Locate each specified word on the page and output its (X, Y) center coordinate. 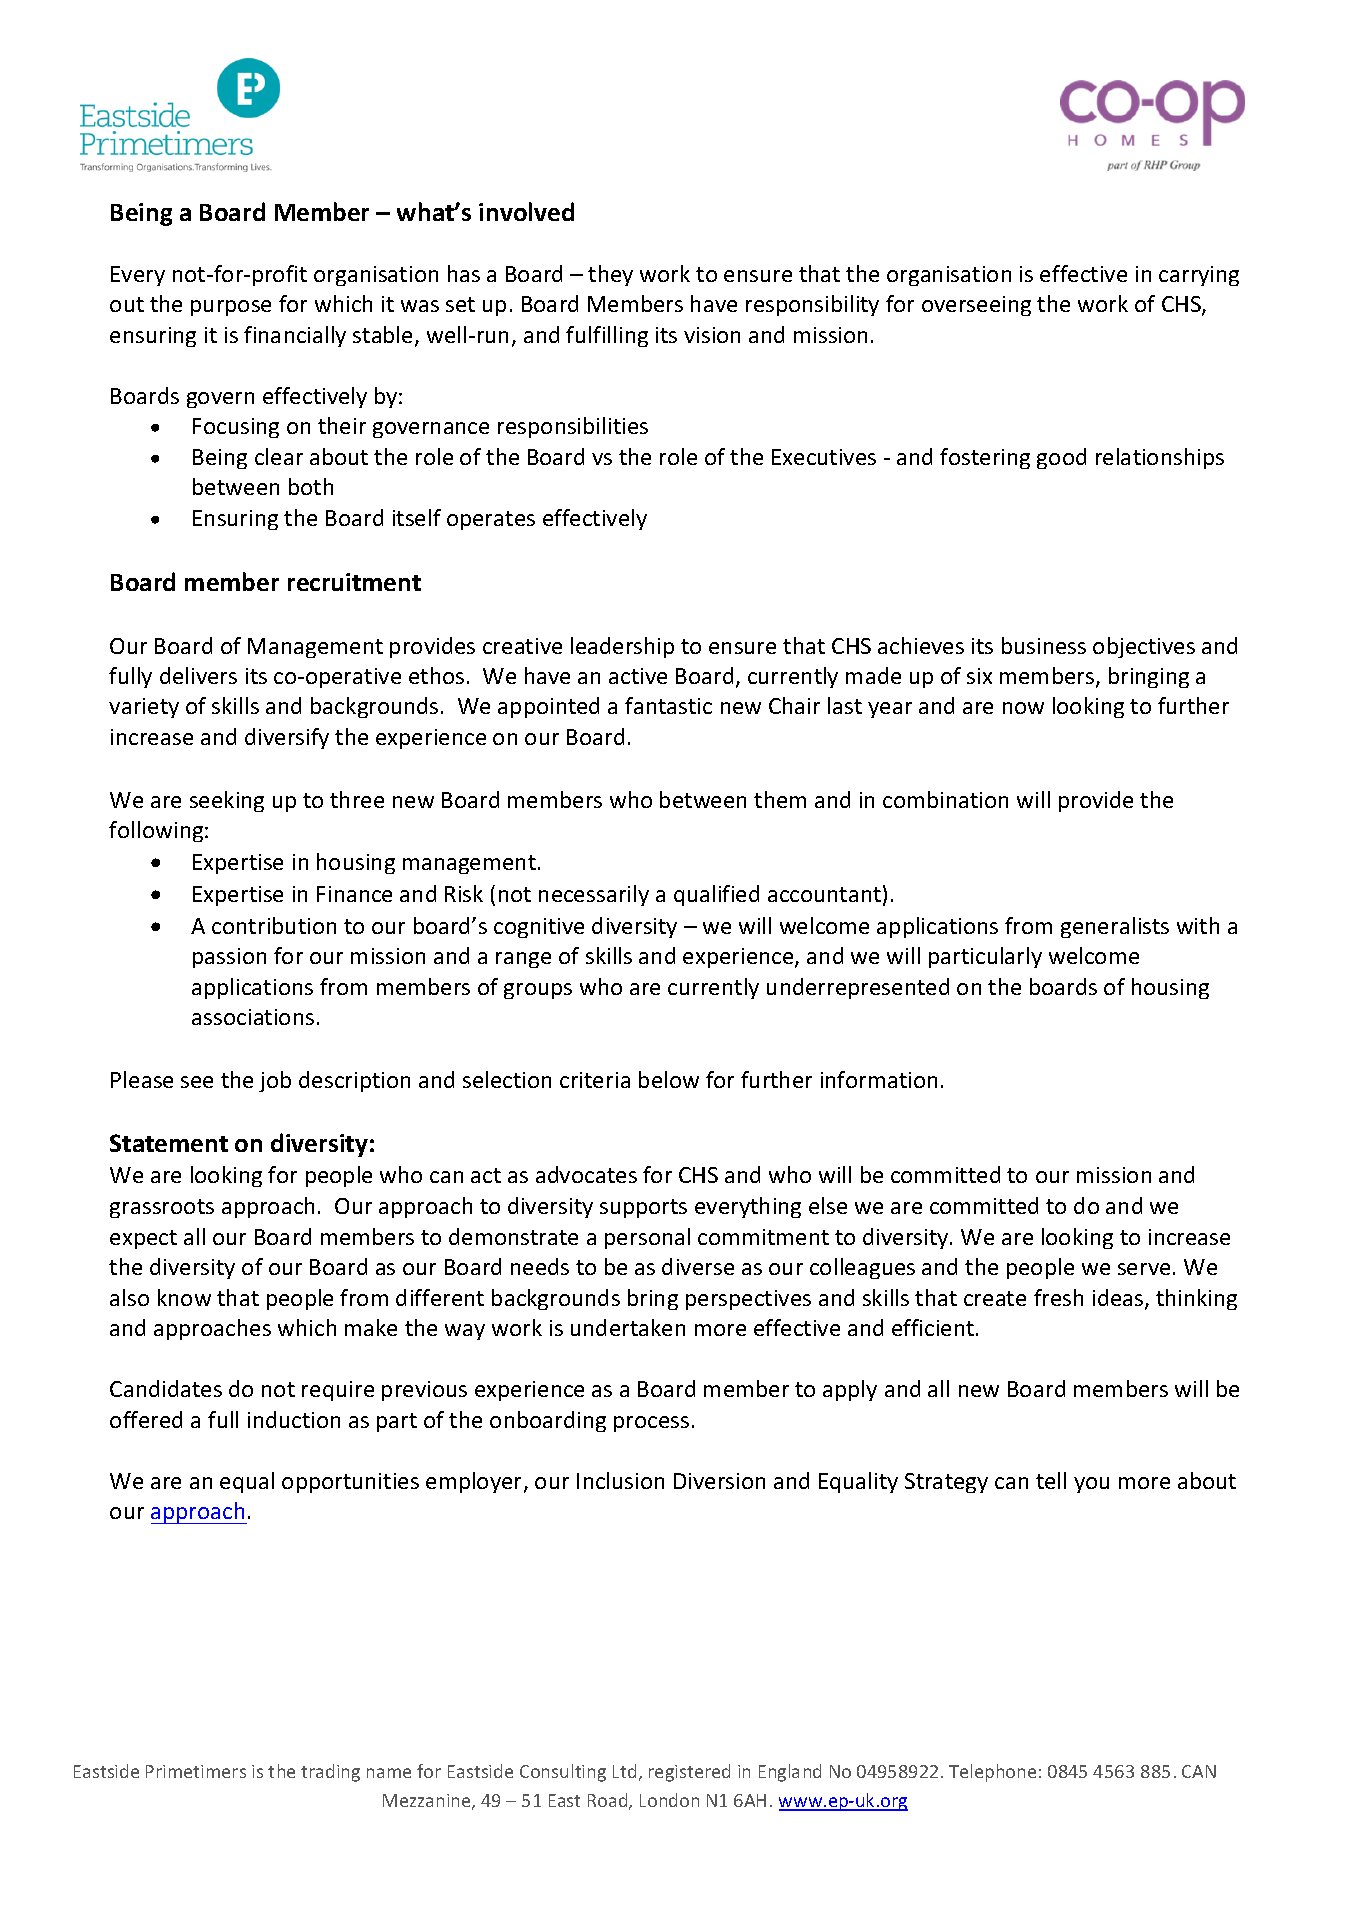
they (610, 275)
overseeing (976, 306)
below (669, 1079)
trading (330, 1773)
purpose (231, 308)
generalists (1115, 927)
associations (253, 1017)
